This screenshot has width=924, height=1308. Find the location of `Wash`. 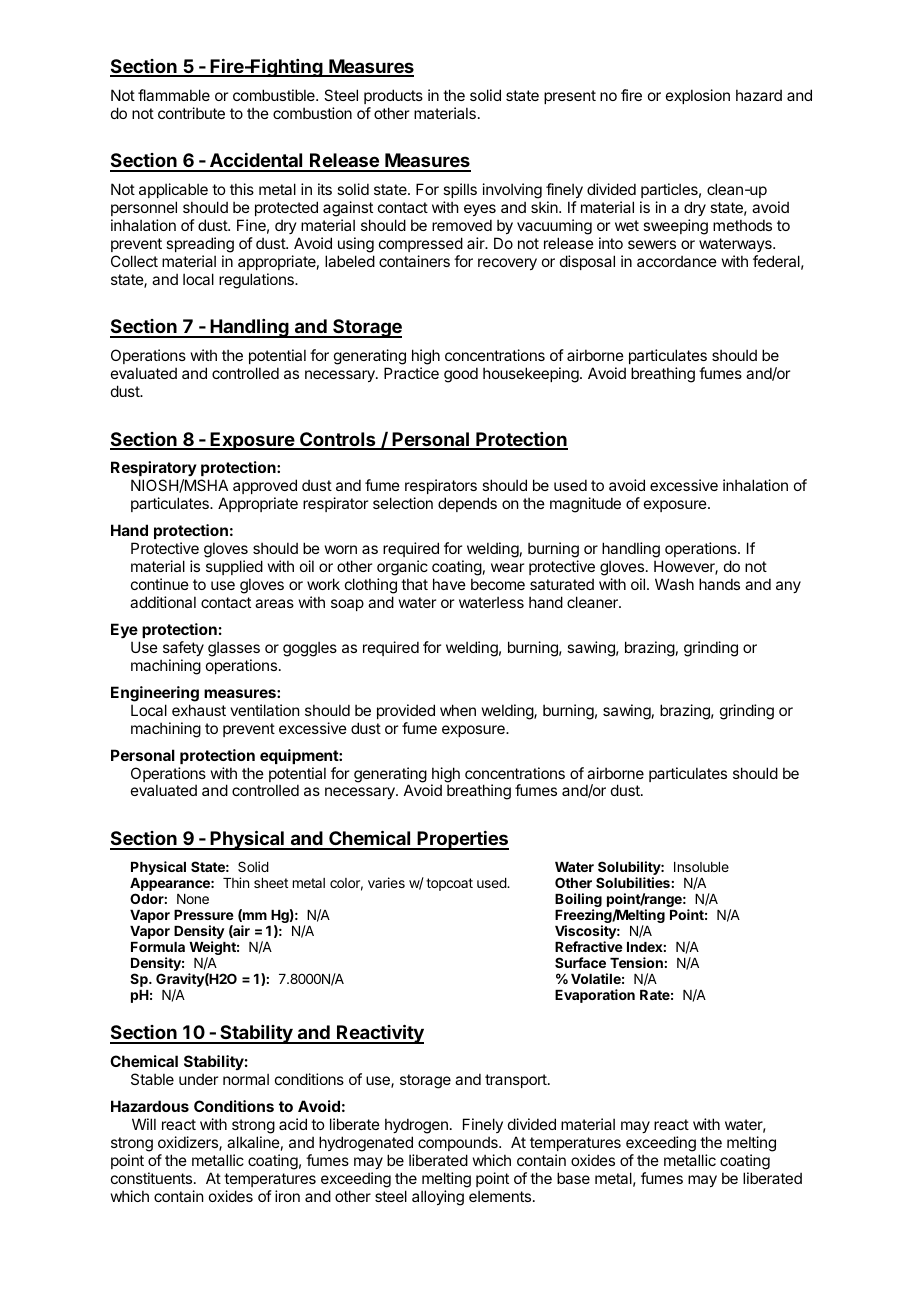

Wash is located at coordinates (674, 584).
